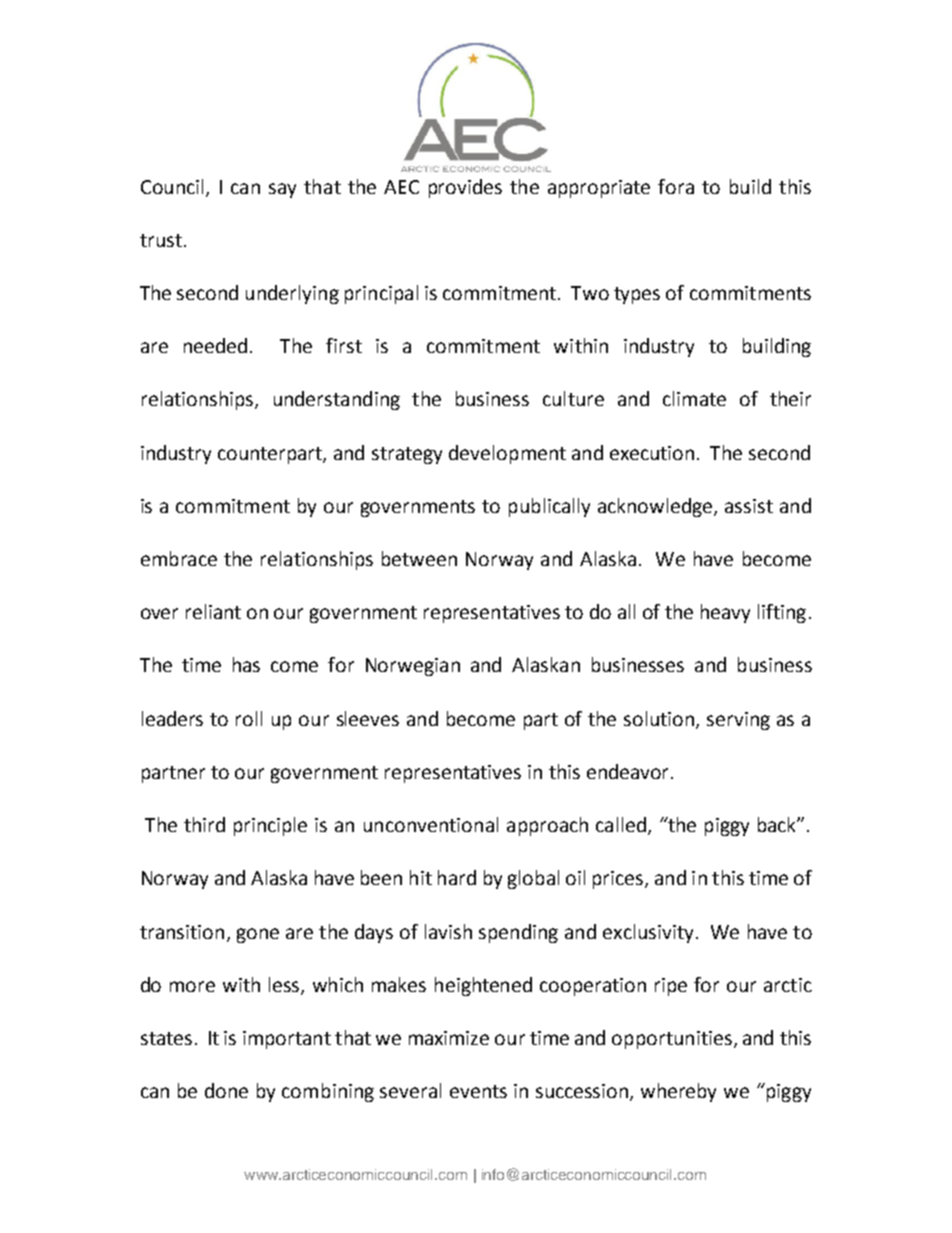 The width and height of the screenshot is (952, 1233). I want to click on understanding, so click(337, 400).
